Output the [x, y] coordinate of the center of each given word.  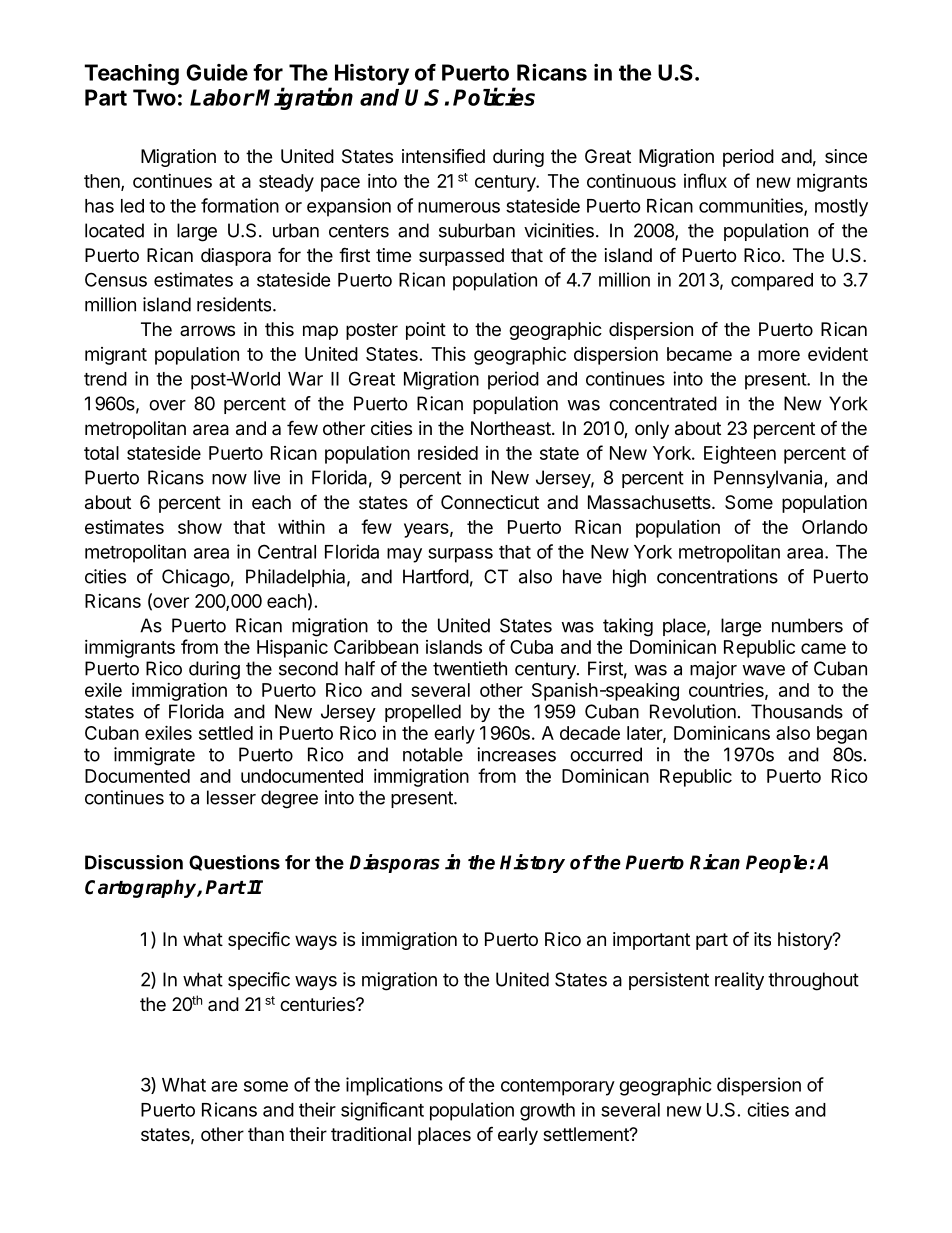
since [846, 156]
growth [547, 1112]
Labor [222, 97]
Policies [494, 96]
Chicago [196, 578]
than [266, 1134]
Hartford [436, 576]
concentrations [717, 576]
